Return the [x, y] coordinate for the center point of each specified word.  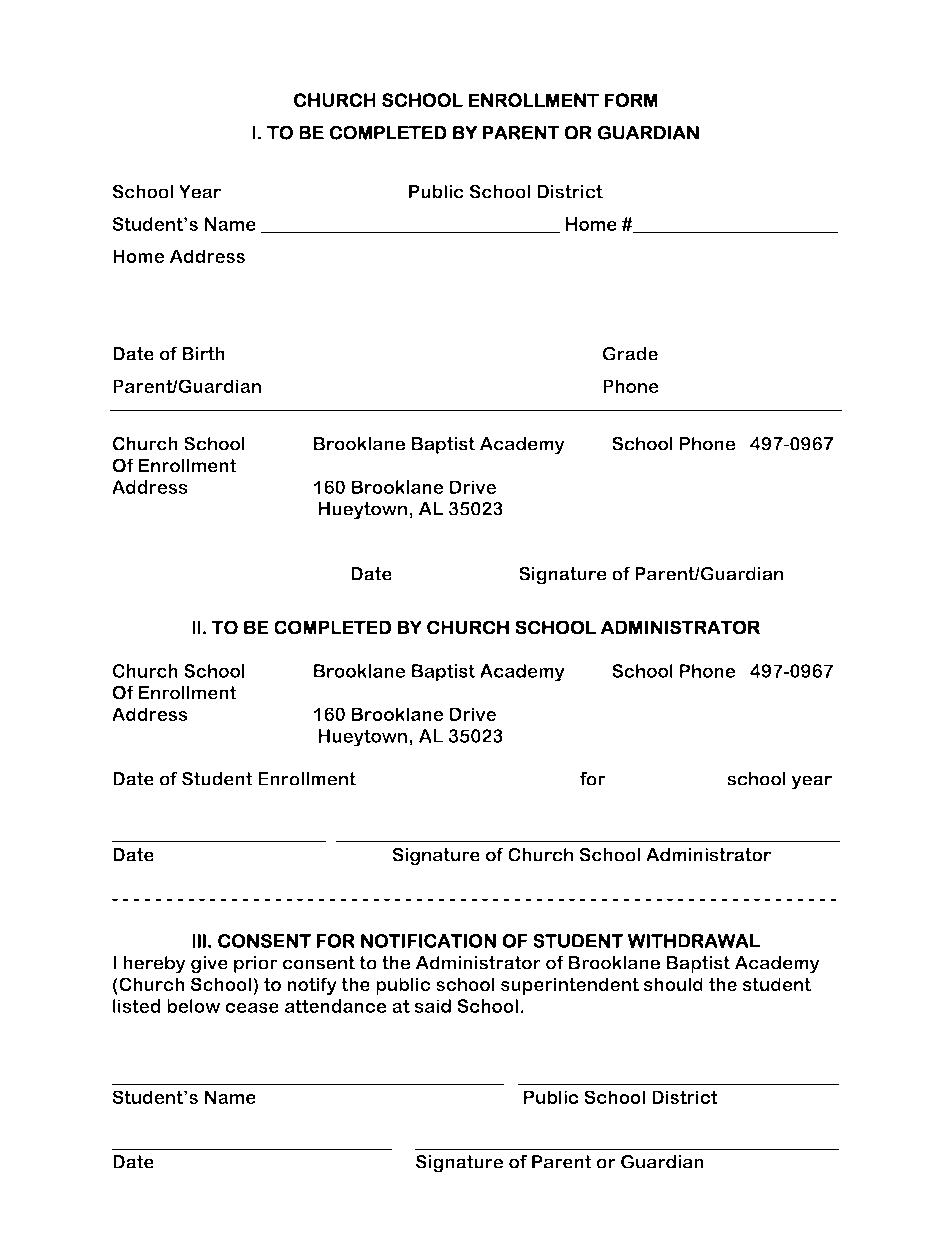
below [193, 1006]
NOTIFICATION [428, 941]
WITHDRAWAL [694, 941]
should [673, 984]
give [209, 965]
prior [256, 965]
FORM [631, 100]
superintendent [570, 986]
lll [199, 941]
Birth [203, 354]
